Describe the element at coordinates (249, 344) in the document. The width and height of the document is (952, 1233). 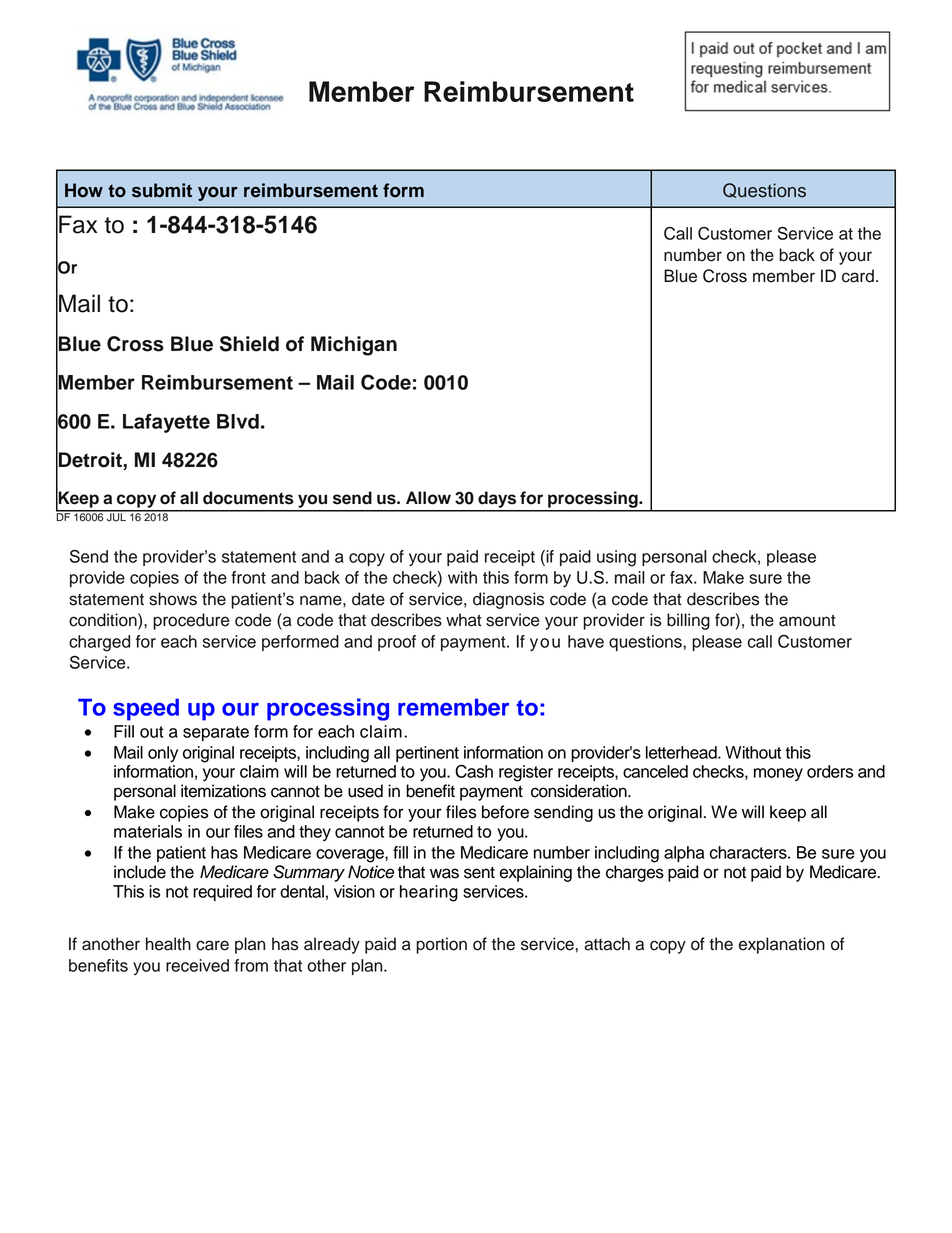
I see `Shield` at that location.
